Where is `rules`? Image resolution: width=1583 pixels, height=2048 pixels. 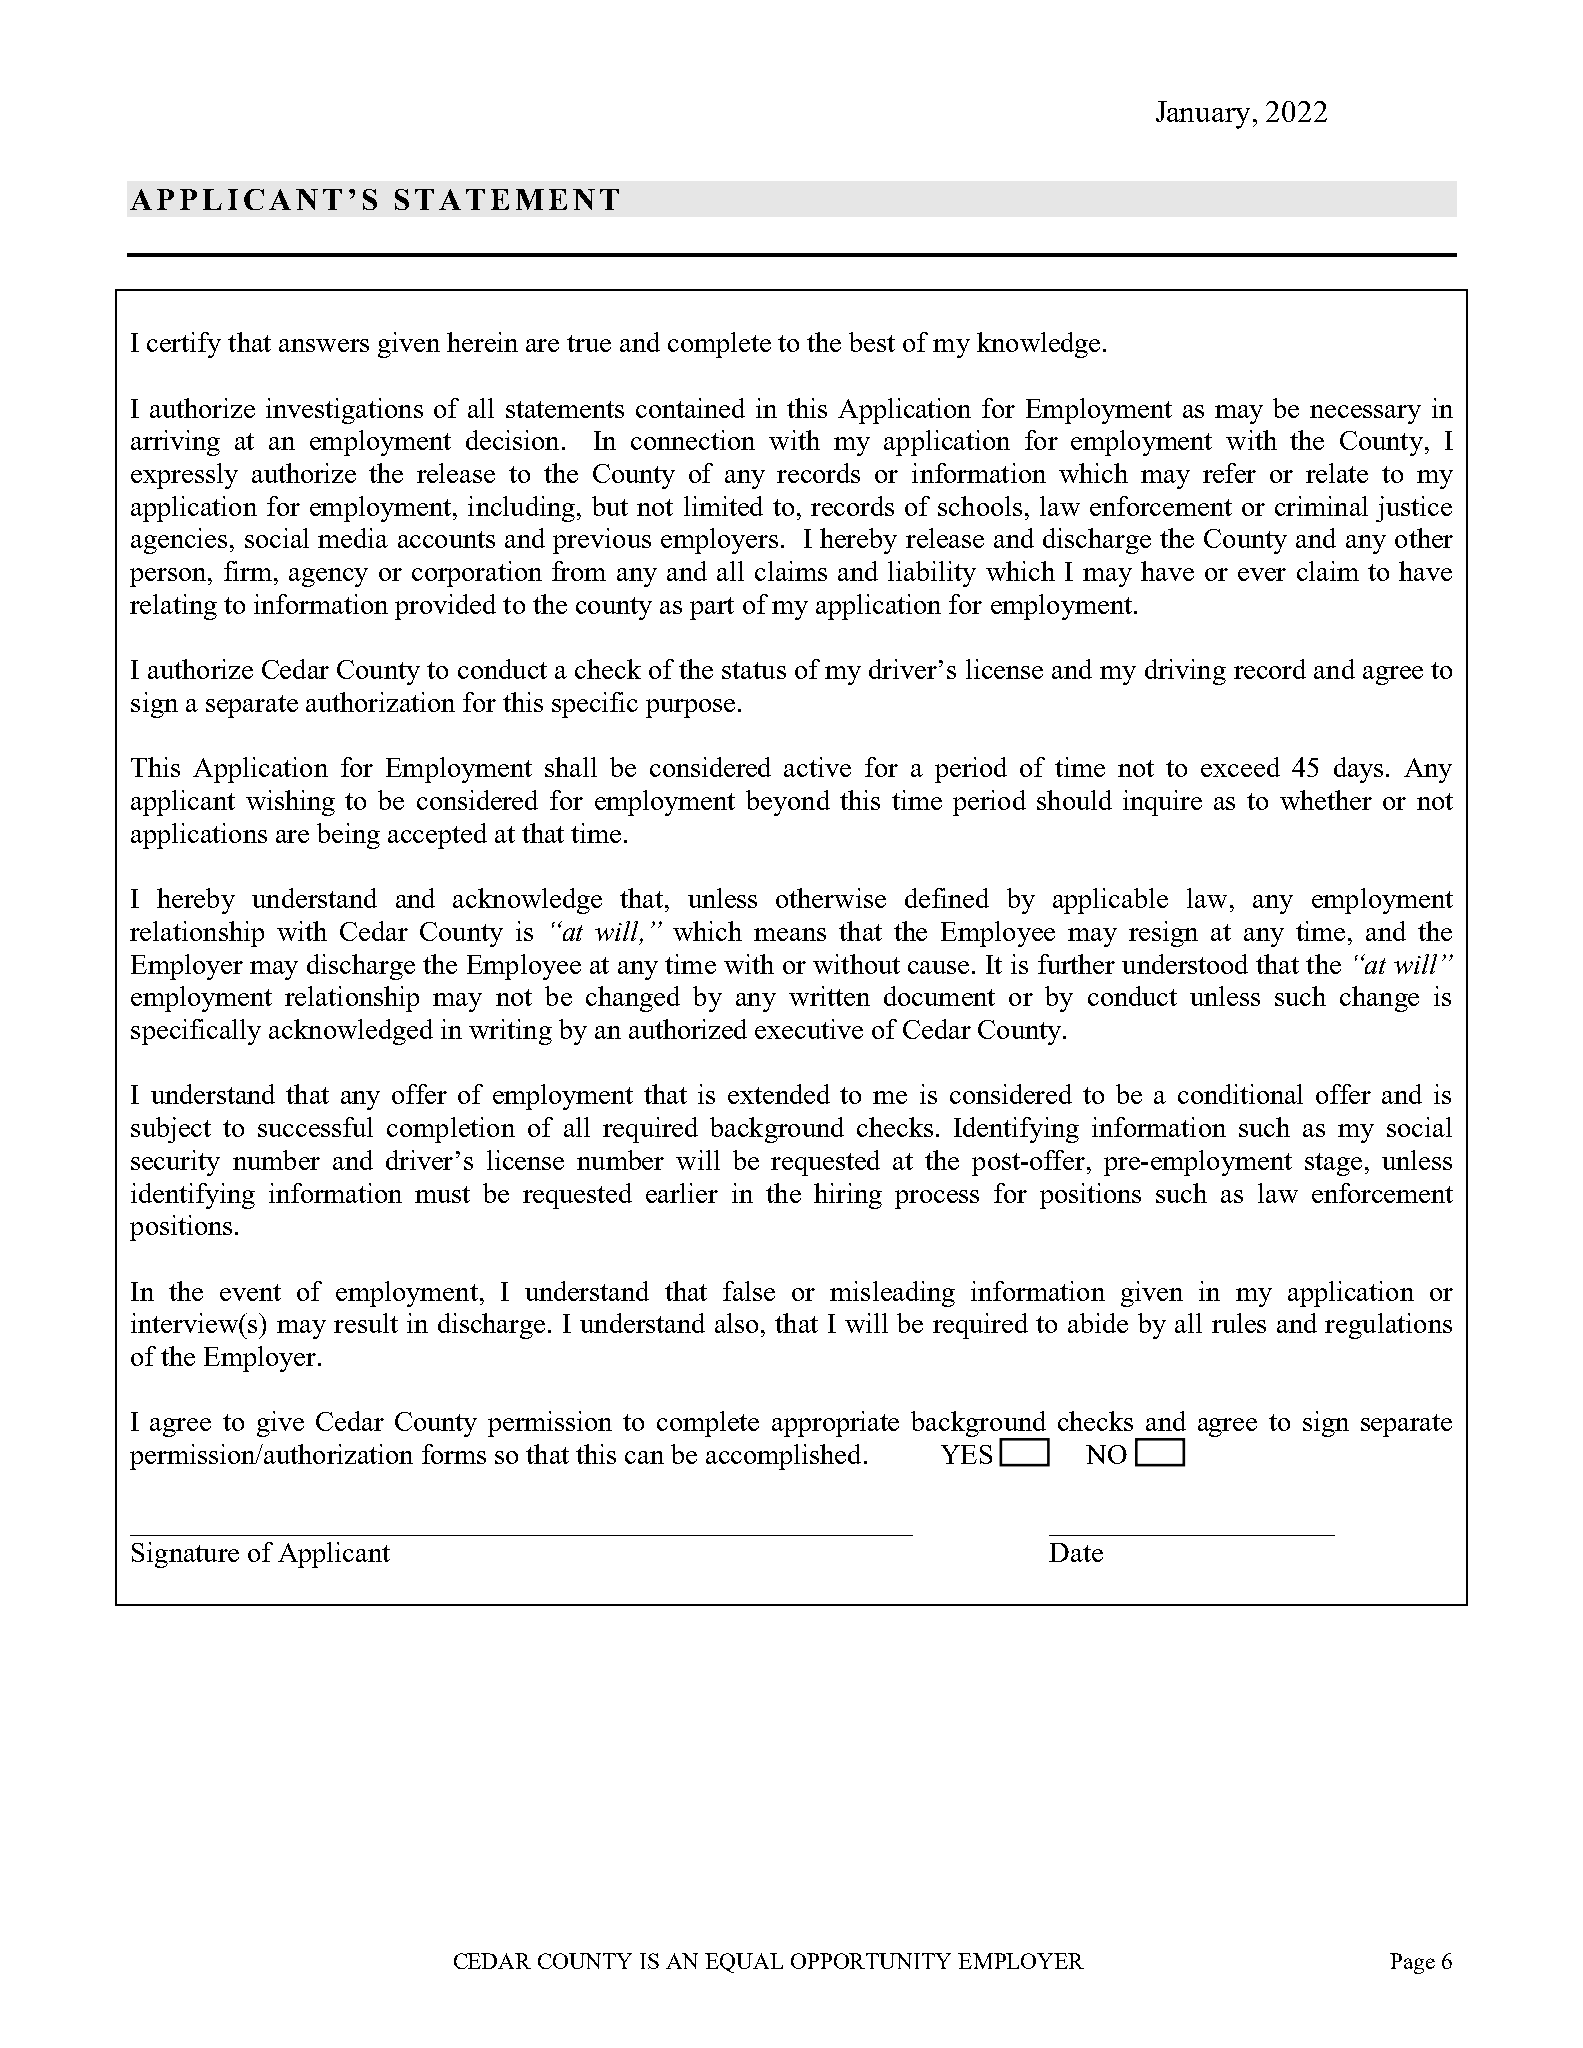 rules is located at coordinates (1239, 1323).
